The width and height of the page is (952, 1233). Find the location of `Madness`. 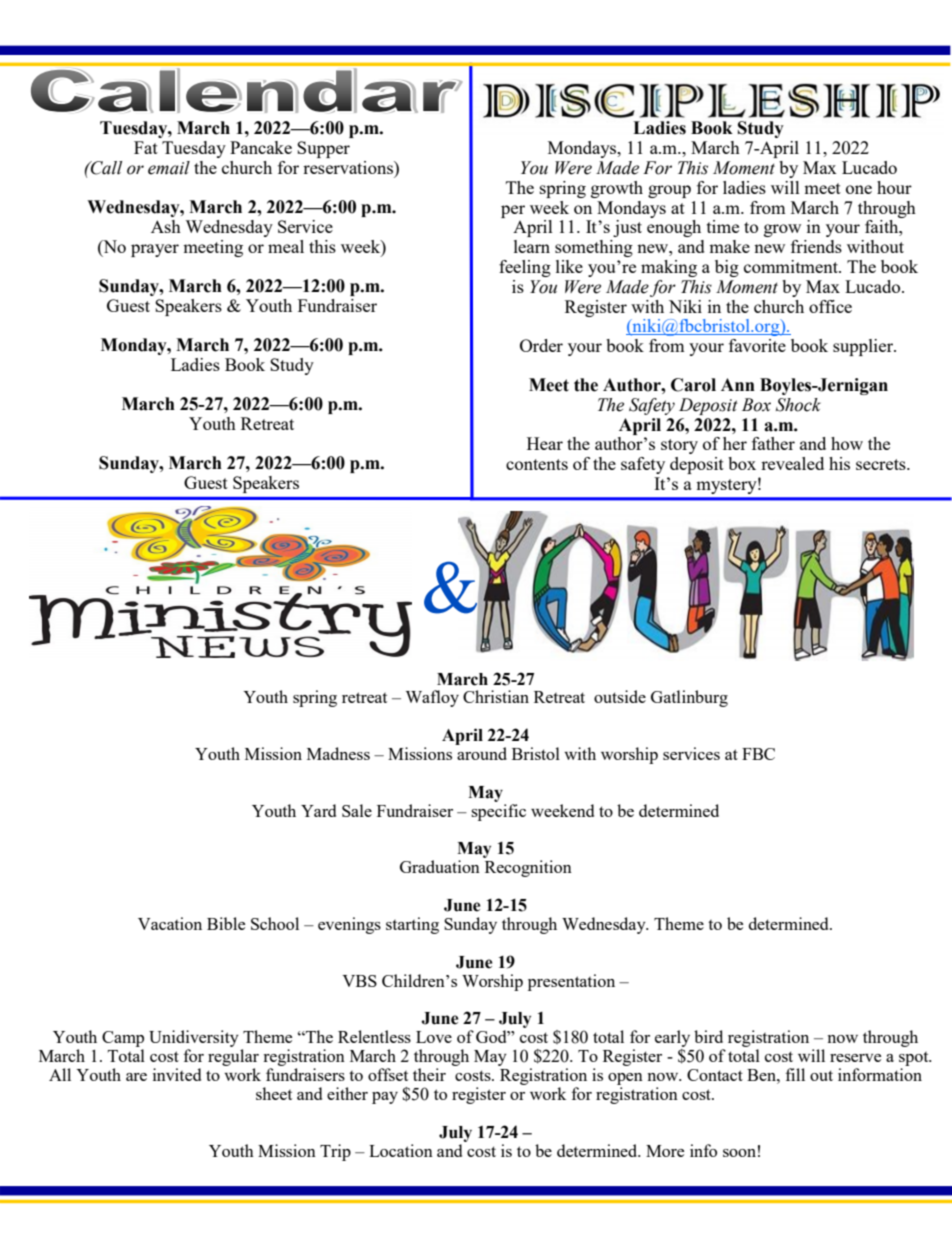

Madness is located at coordinates (338, 753).
